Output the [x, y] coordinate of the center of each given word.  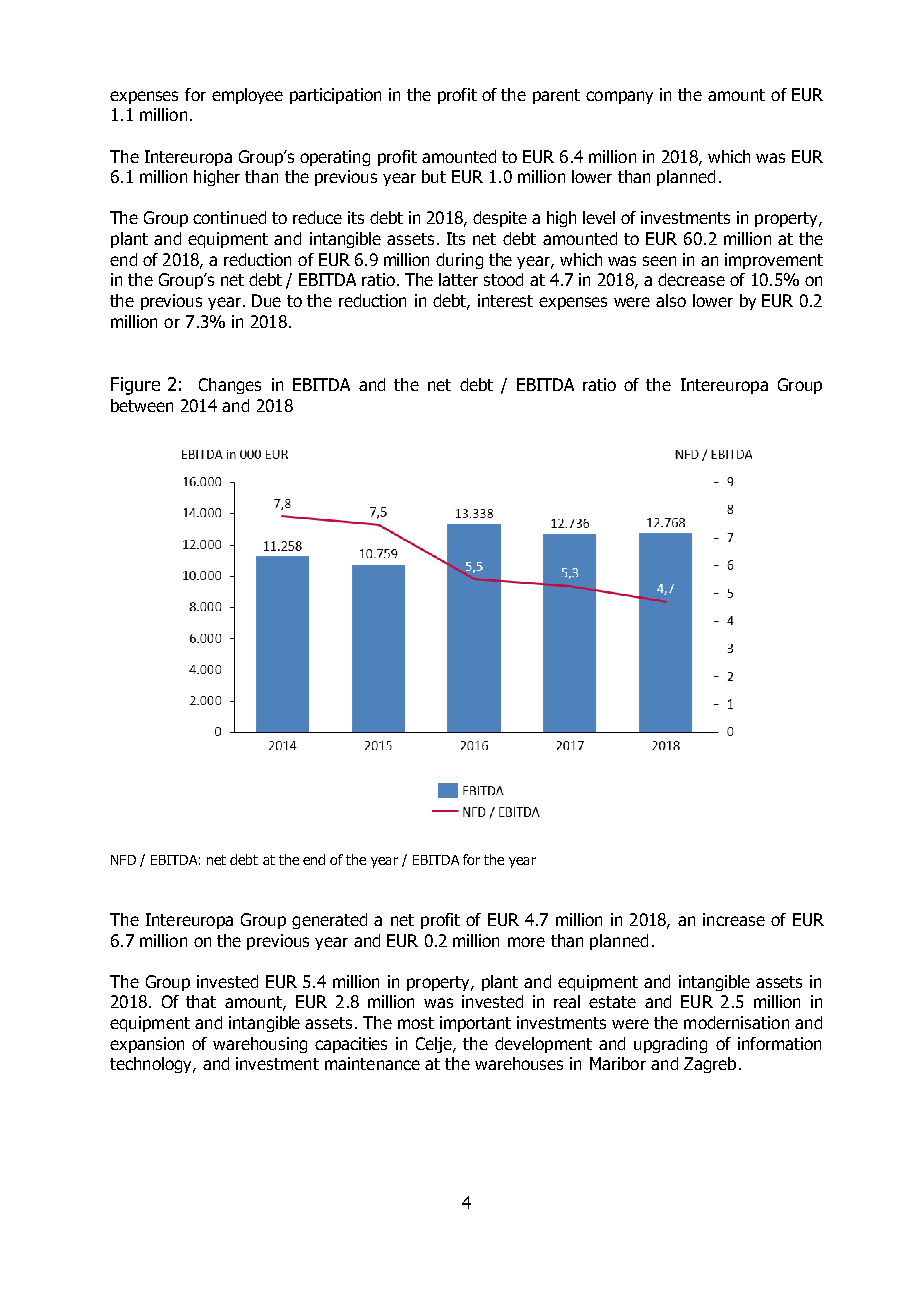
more [526, 942]
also [671, 300]
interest [505, 300]
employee [247, 96]
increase [734, 919]
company [619, 97]
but [434, 176]
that [201, 1001]
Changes [230, 386]
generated [329, 921]
